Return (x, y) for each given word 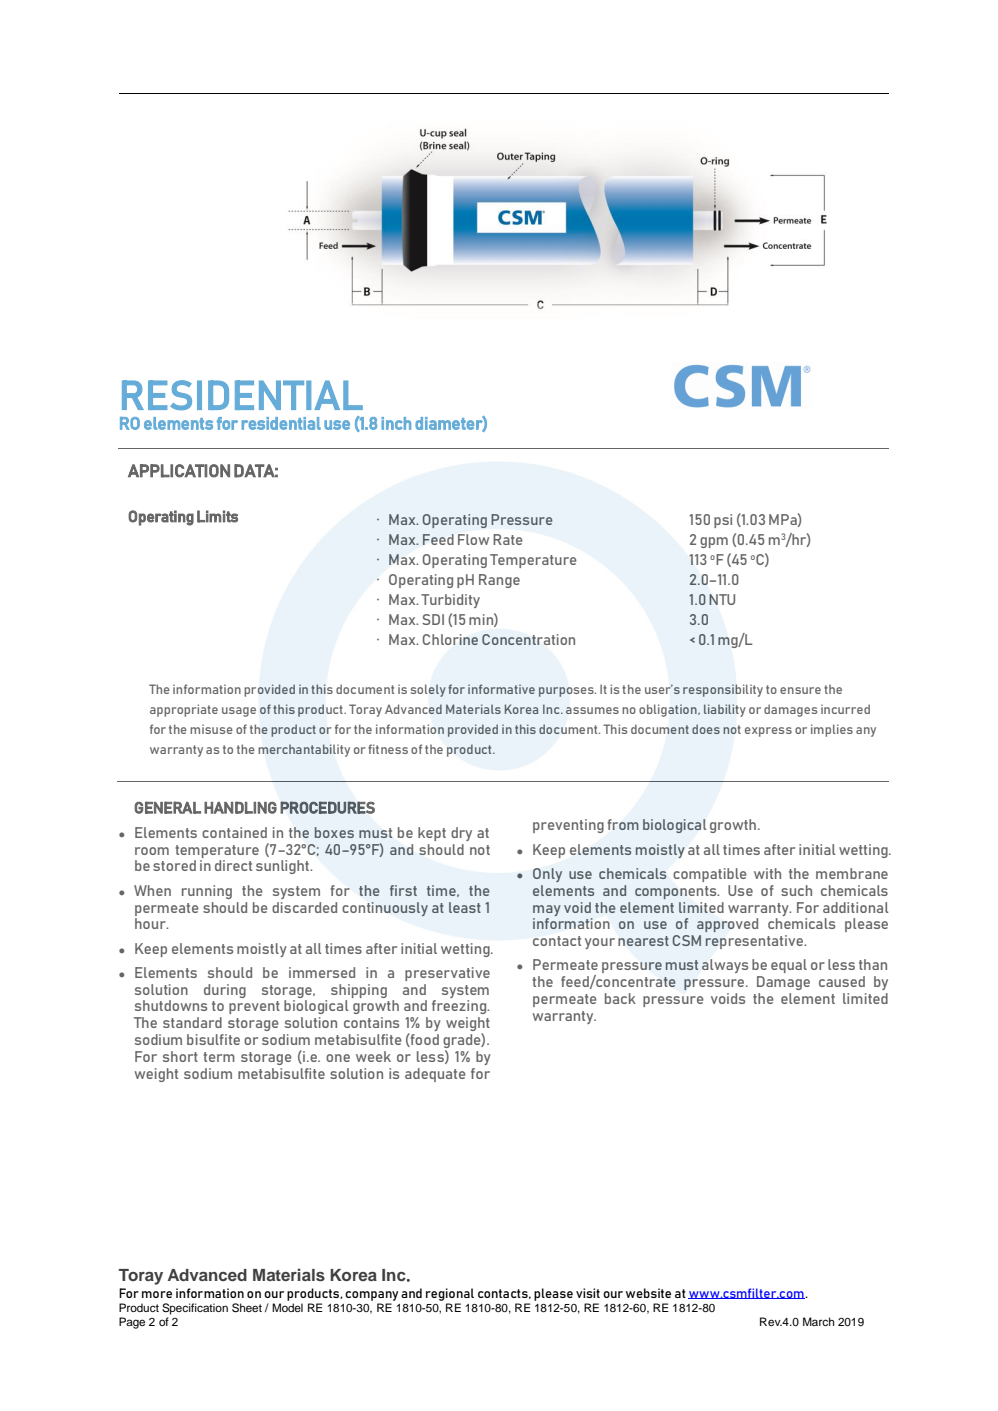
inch (396, 423)
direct (233, 865)
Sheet (247, 1308)
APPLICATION (179, 471)
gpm (714, 542)
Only (547, 875)
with (767, 873)
